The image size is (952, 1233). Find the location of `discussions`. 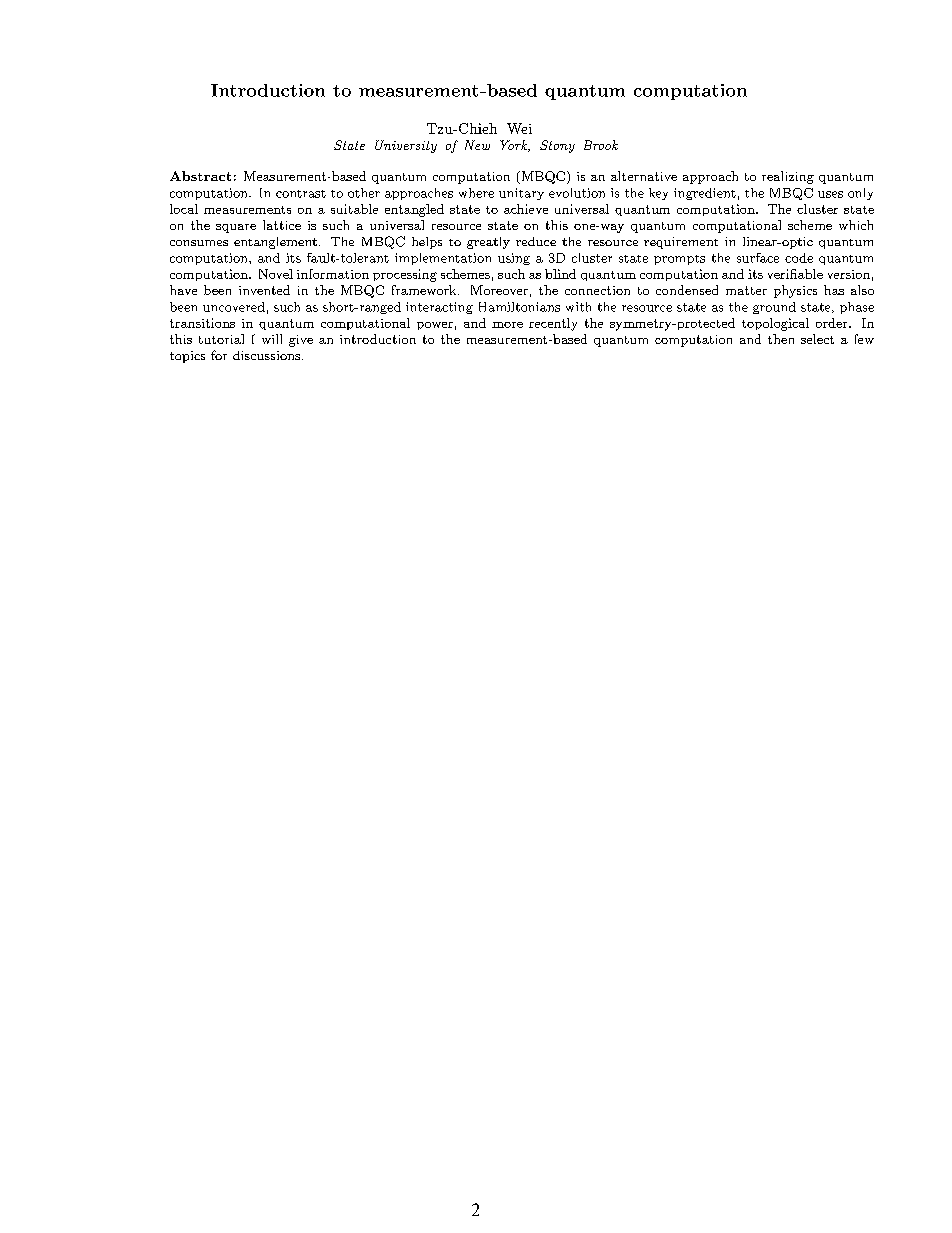

discussions is located at coordinates (268, 355).
